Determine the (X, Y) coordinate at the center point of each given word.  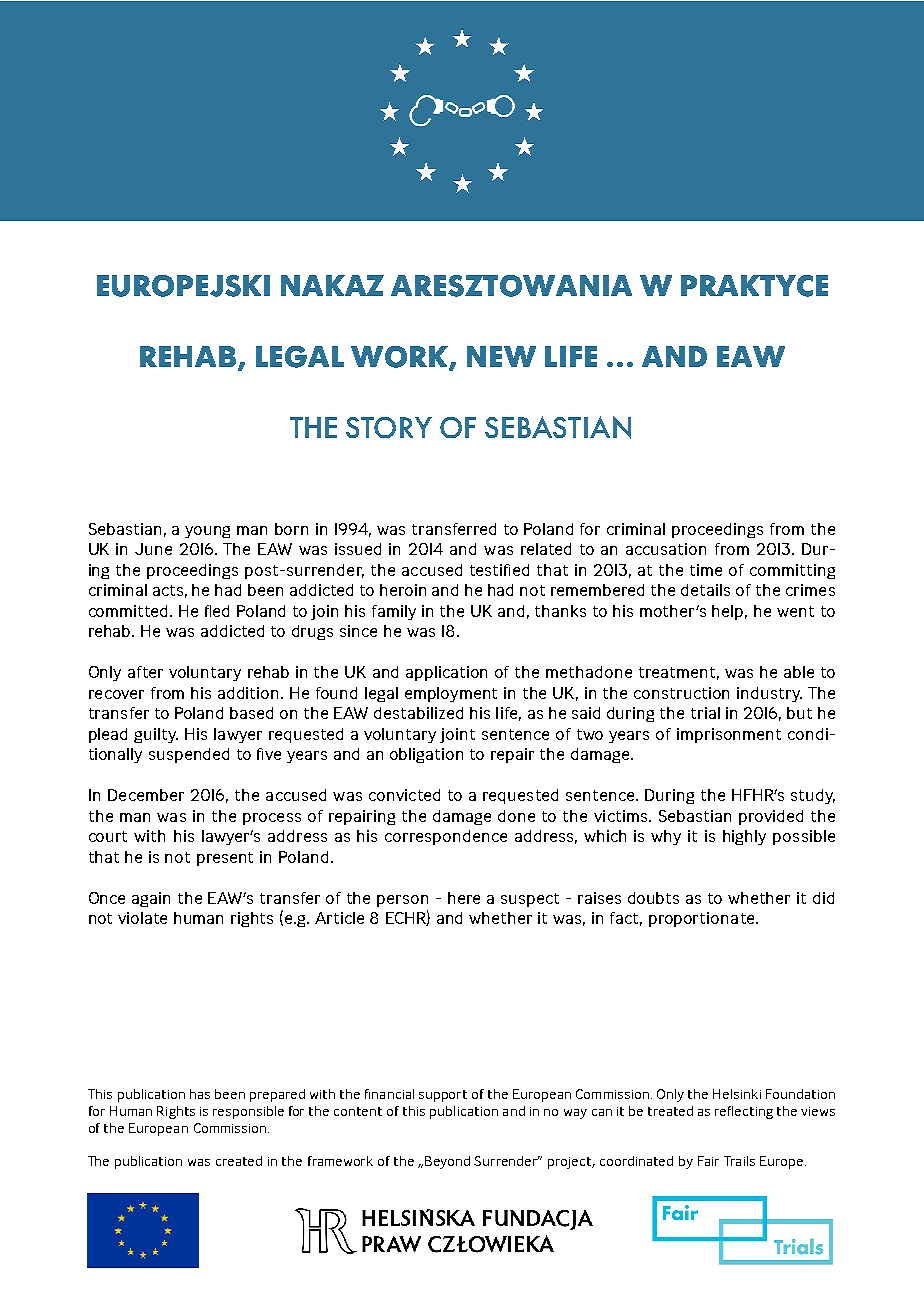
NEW (501, 356)
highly (744, 837)
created (239, 1161)
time (706, 570)
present (225, 859)
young (207, 532)
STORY (389, 427)
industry (769, 694)
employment (451, 694)
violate (142, 918)
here (464, 898)
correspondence (446, 837)
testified (499, 570)
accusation (666, 549)
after (145, 672)
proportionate (703, 919)
